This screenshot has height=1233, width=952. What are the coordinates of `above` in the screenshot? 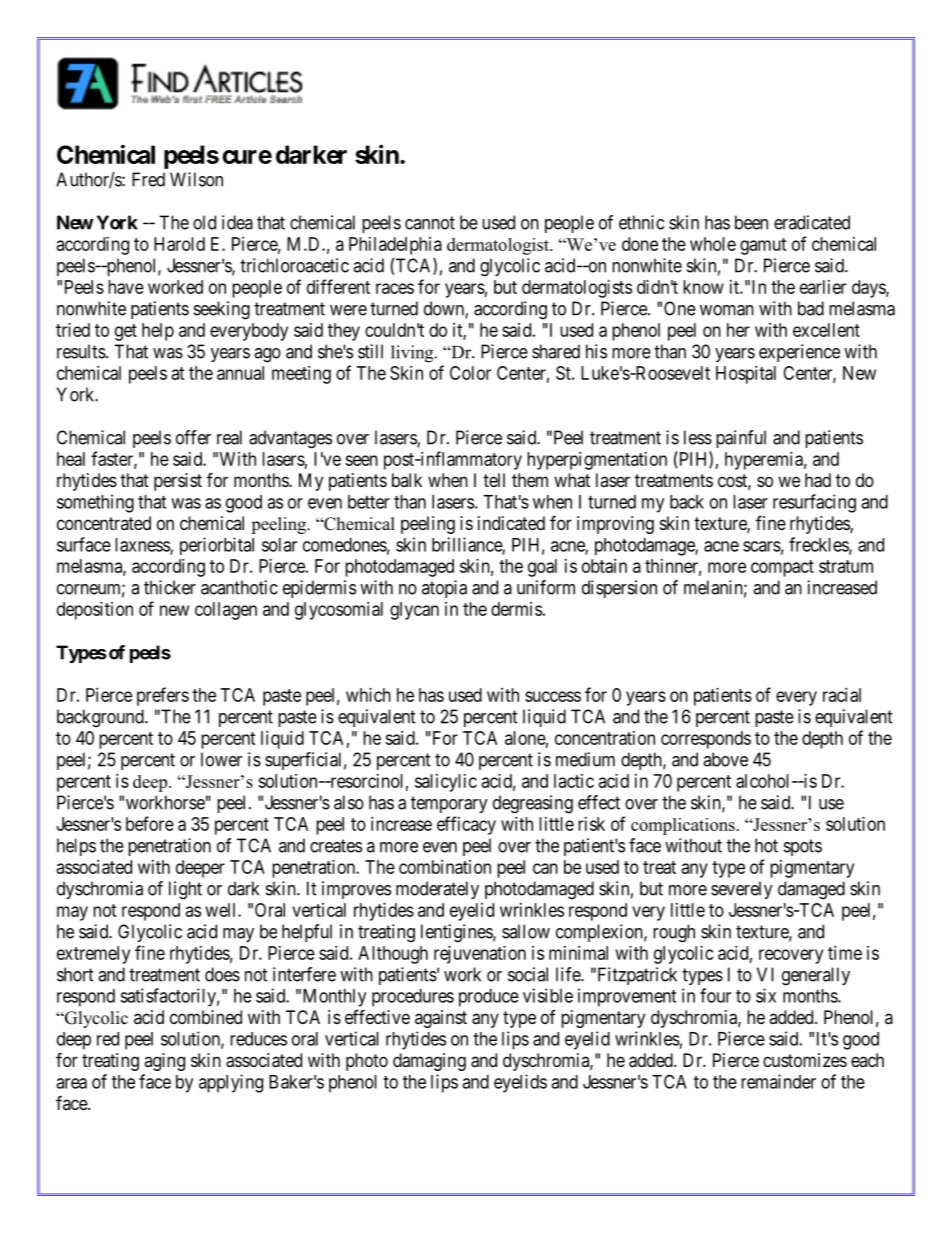 It's located at (725, 759).
